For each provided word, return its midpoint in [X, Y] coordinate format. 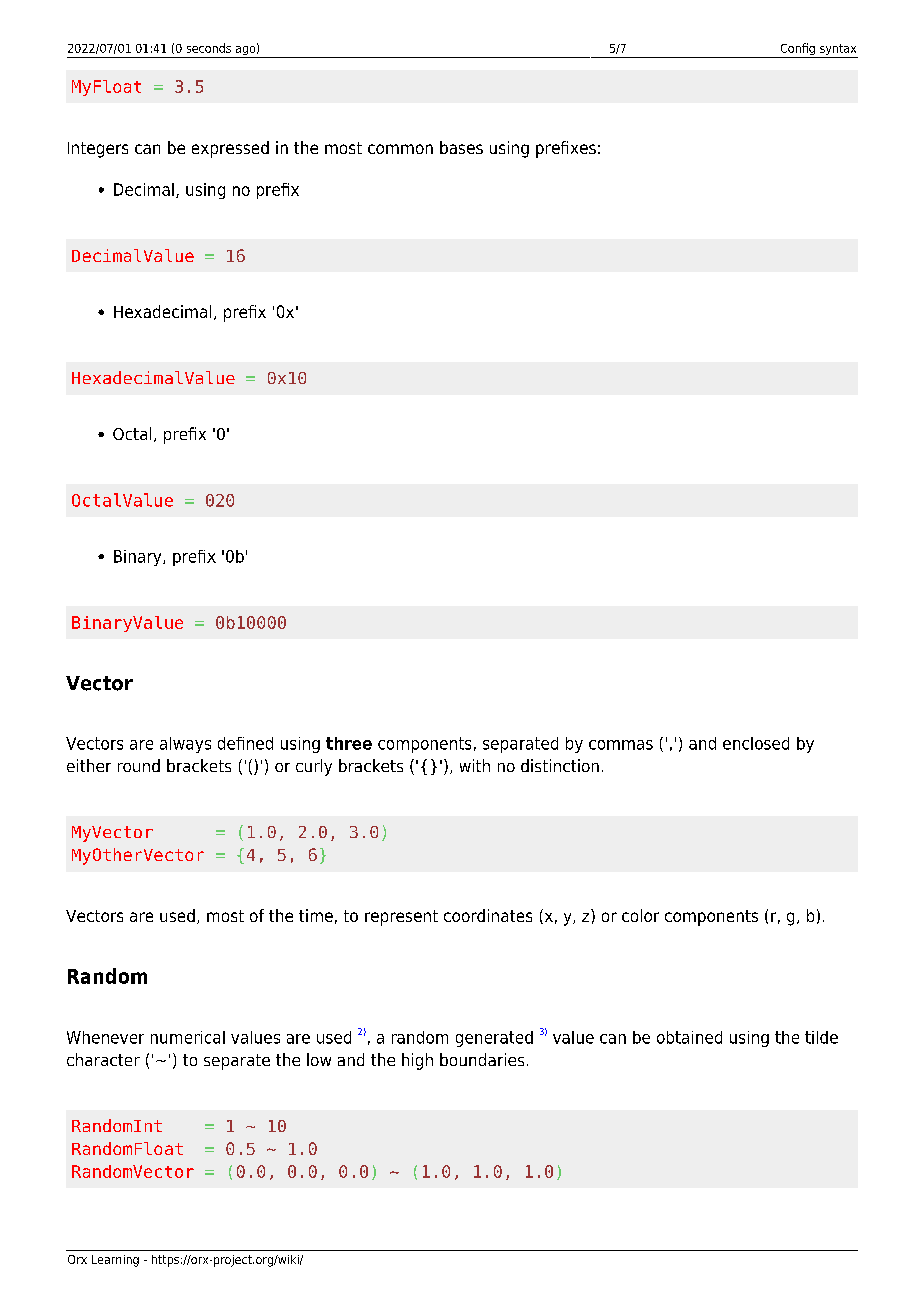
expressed [230, 149]
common [400, 149]
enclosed [756, 743]
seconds [209, 48]
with [475, 765]
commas [621, 745]
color [640, 915]
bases [461, 147]
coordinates [488, 915]
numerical [188, 1037]
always [185, 745]
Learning [115, 1261]
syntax [838, 51]
